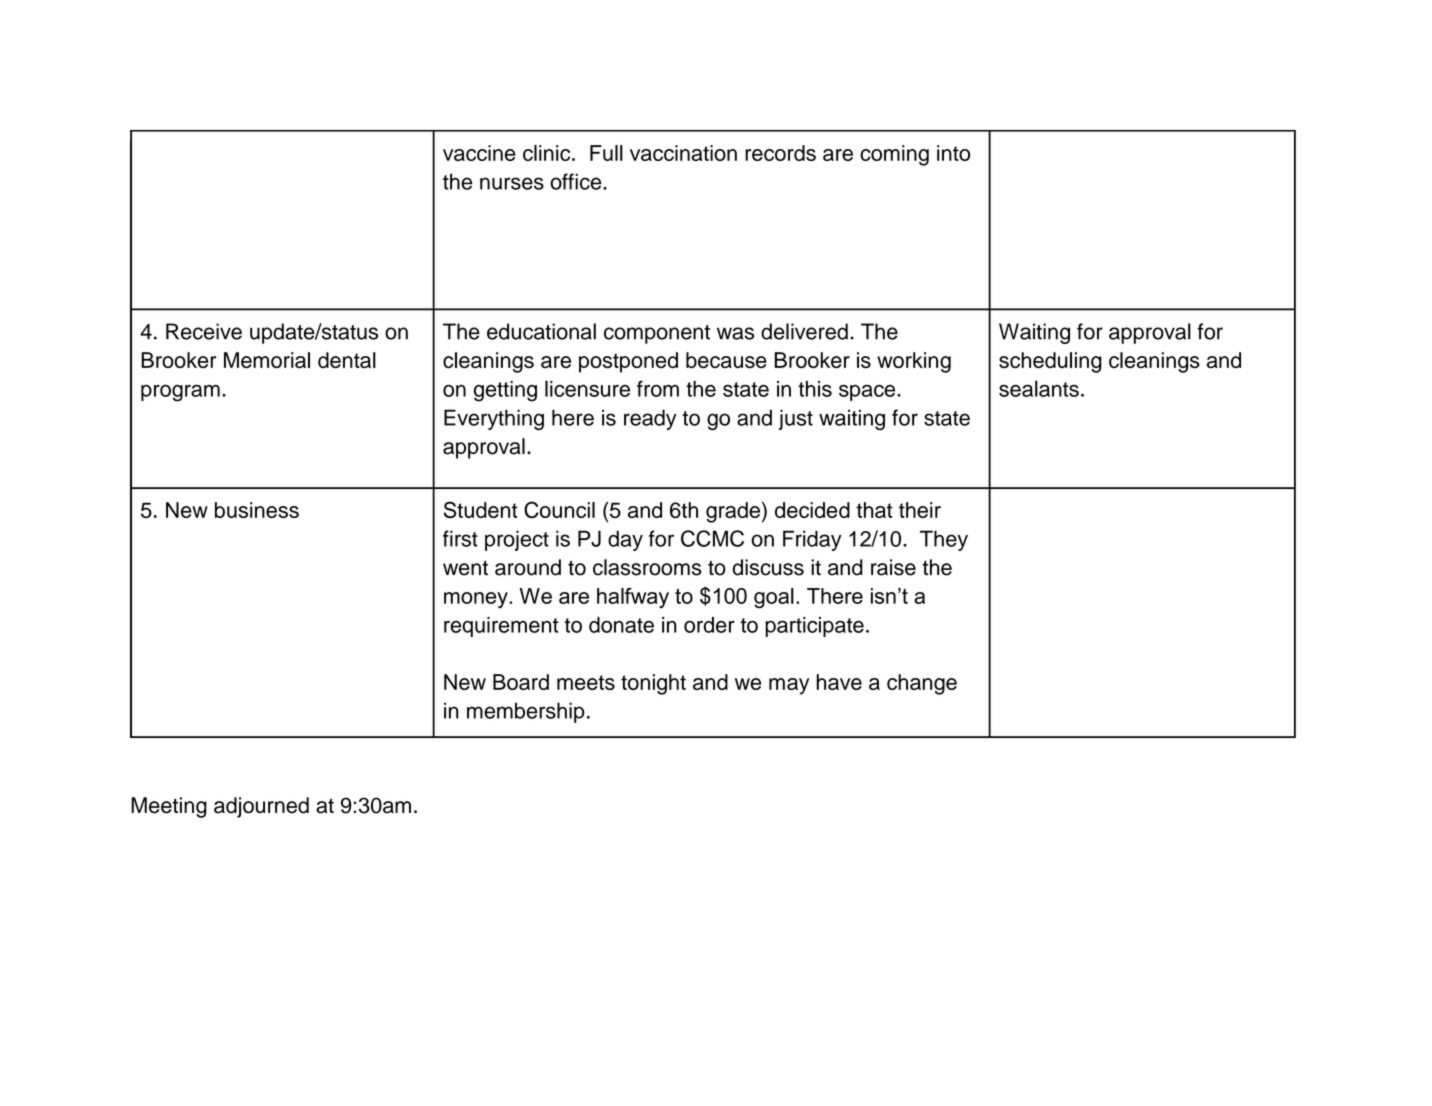 The height and width of the screenshot is (1106, 1432). Describe the element at coordinates (465, 568) in the screenshot. I see `went` at that location.
